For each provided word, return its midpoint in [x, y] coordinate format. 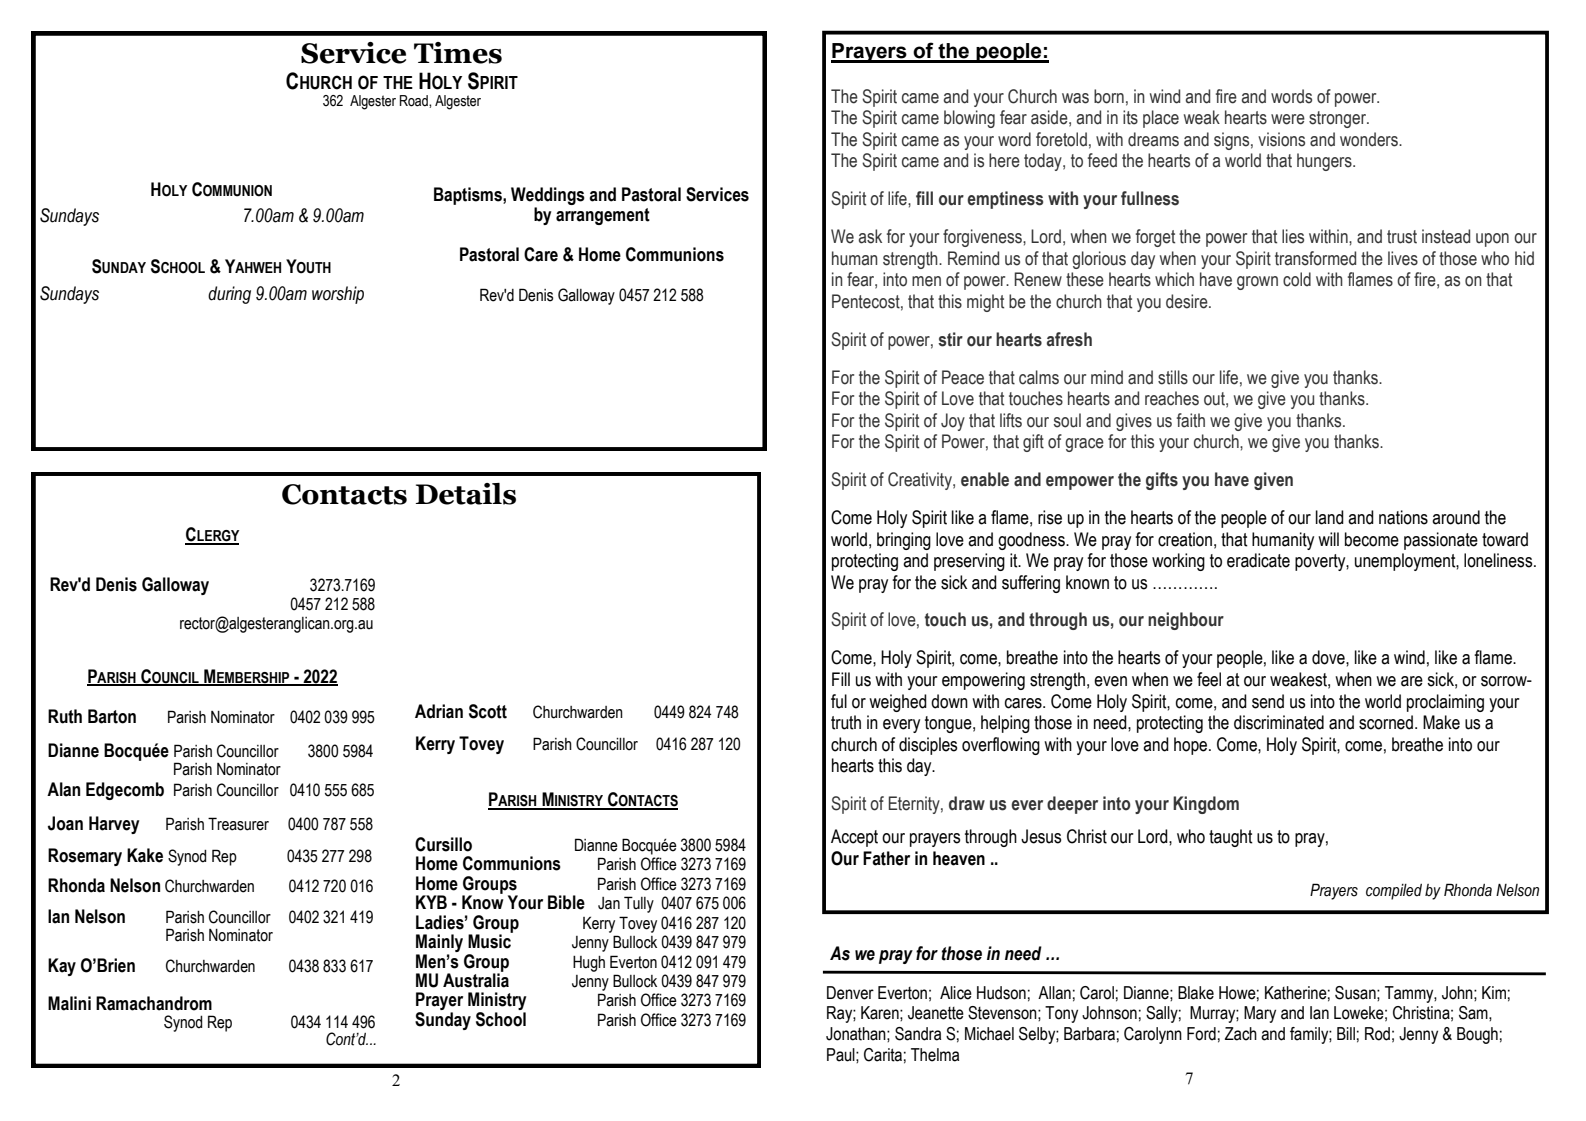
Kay [62, 967]
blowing [969, 119]
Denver [850, 993]
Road [415, 101]
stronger [1339, 119]
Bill [1346, 1033]
